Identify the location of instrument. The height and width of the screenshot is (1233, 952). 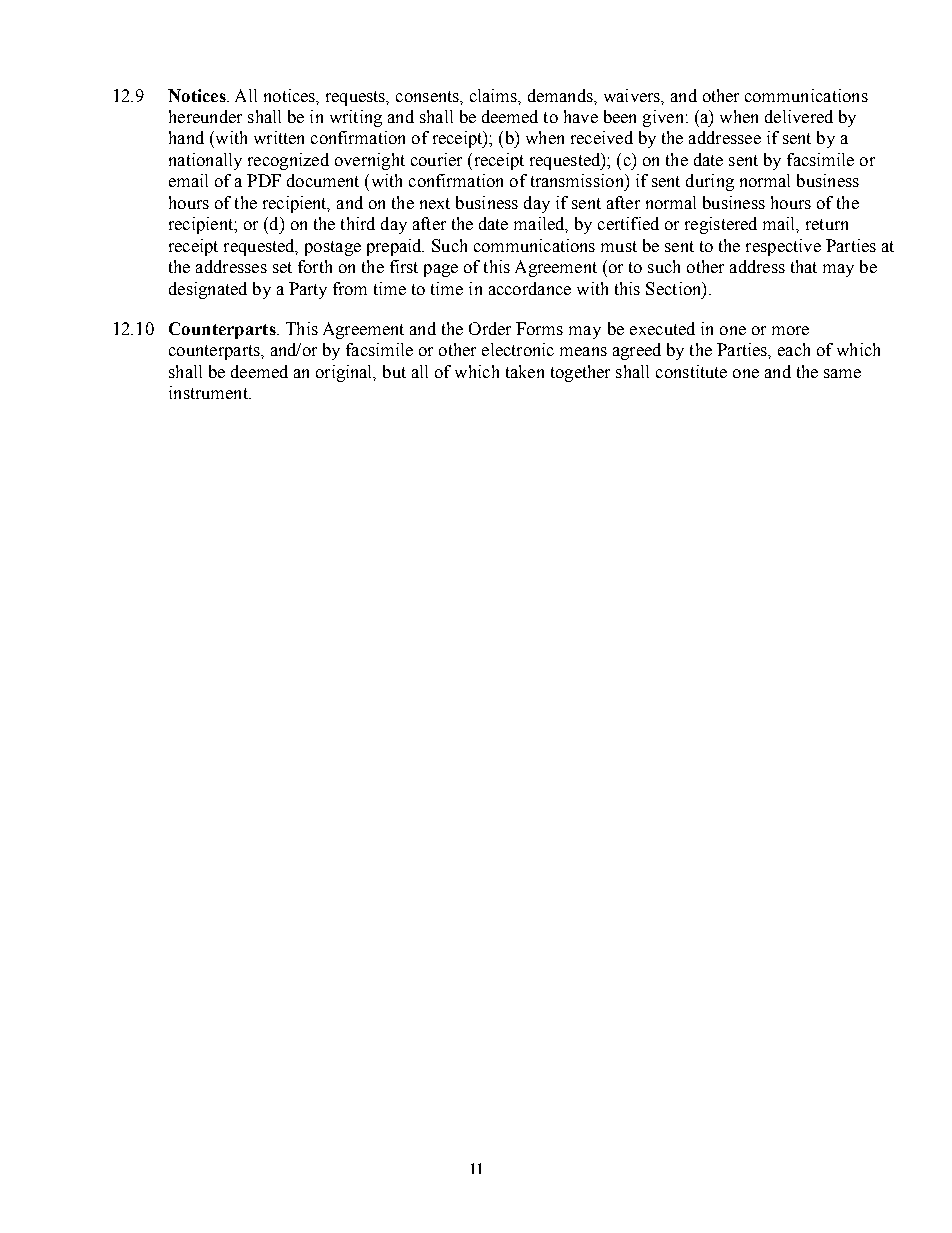
(209, 392).
